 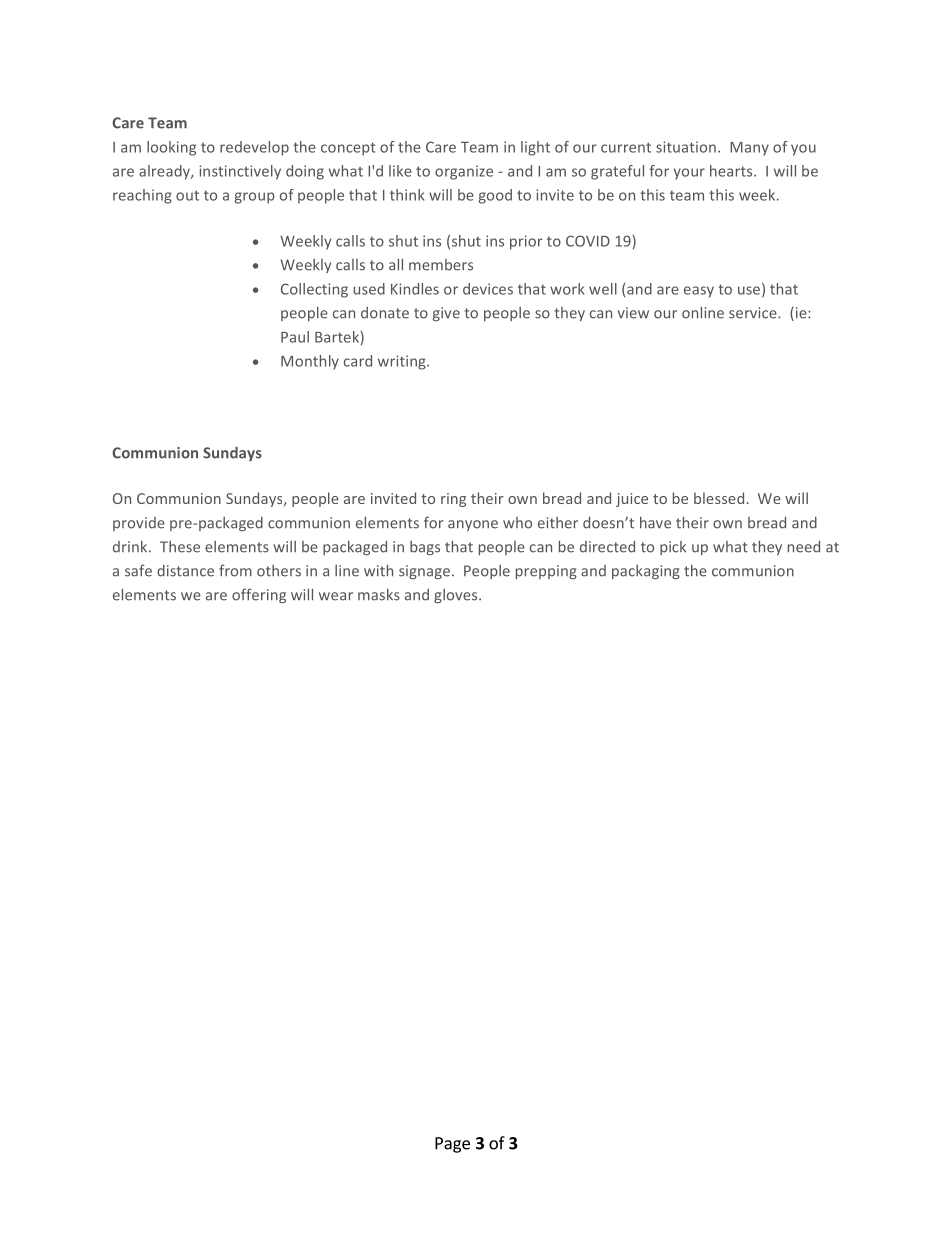 What do you see at coordinates (235, 570) in the screenshot?
I see `from` at bounding box center [235, 570].
